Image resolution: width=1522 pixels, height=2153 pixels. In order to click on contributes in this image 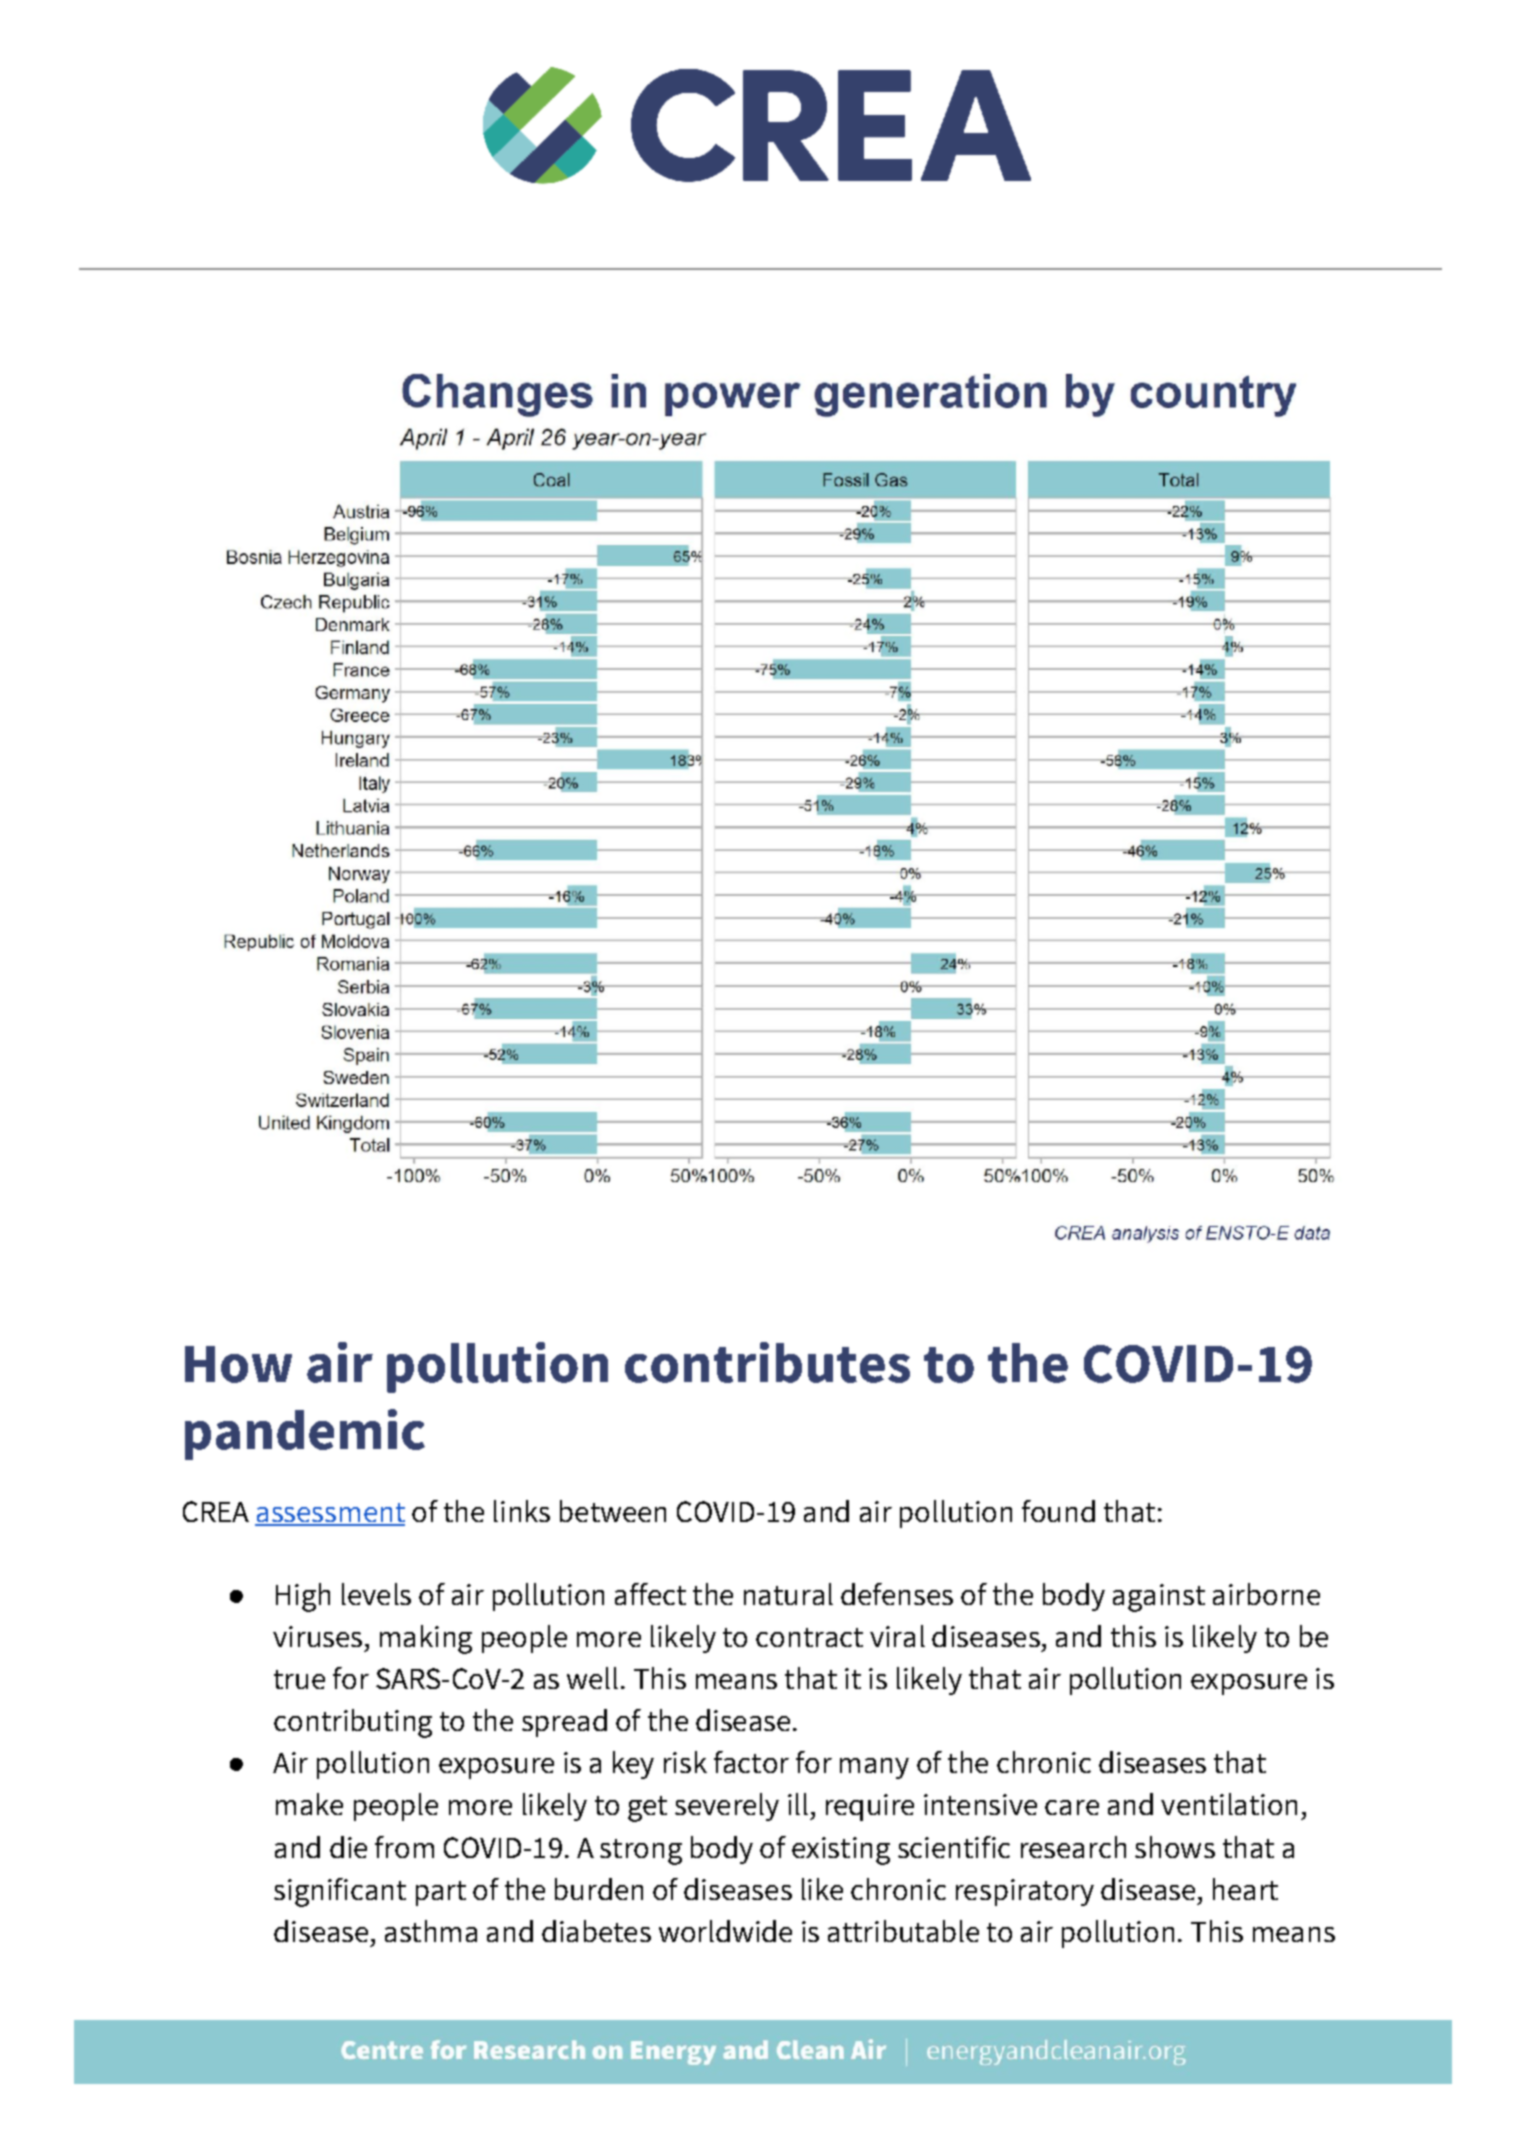, I will do `click(767, 1362)`.
